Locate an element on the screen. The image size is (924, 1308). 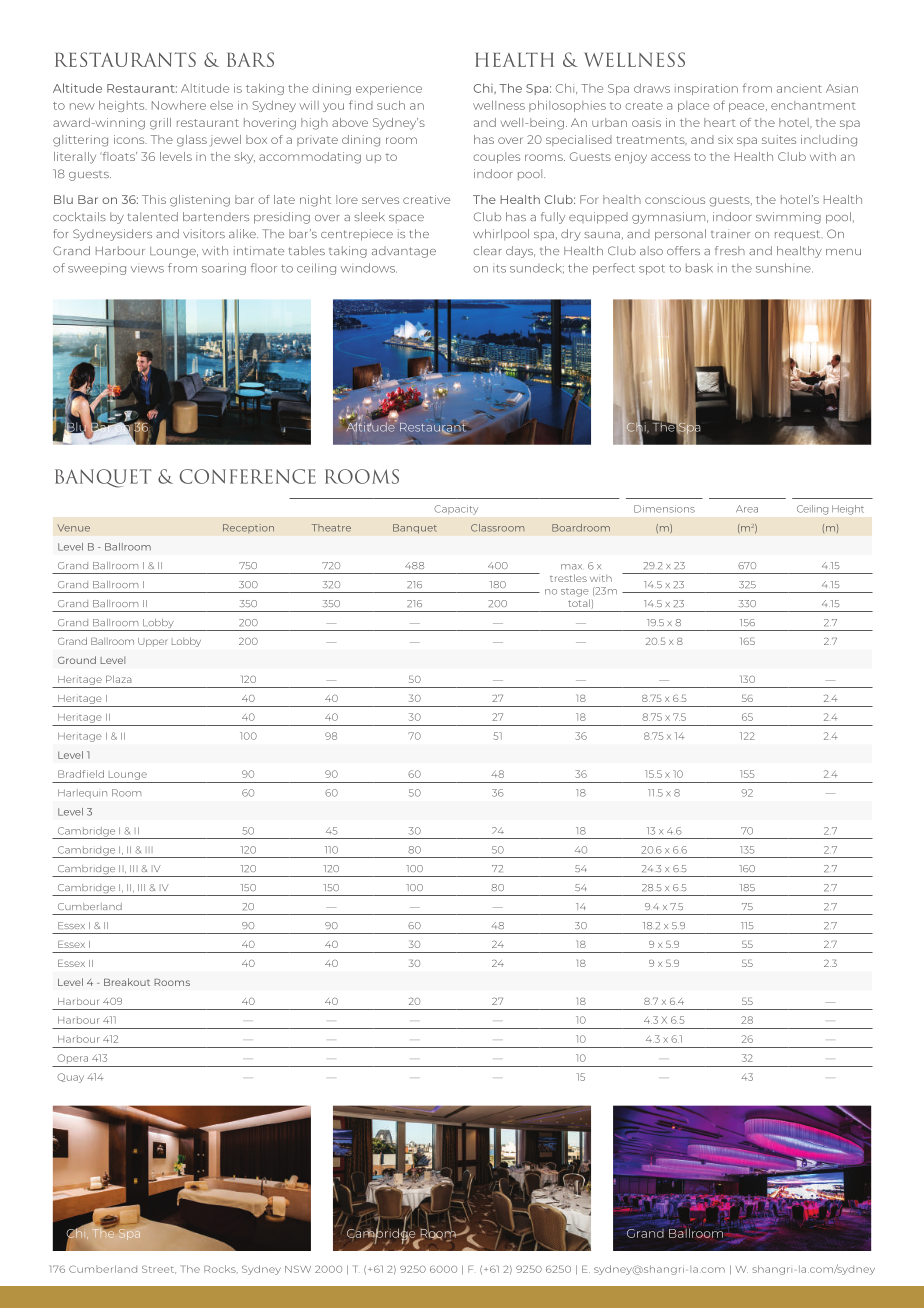
stage is located at coordinates (575, 592).
